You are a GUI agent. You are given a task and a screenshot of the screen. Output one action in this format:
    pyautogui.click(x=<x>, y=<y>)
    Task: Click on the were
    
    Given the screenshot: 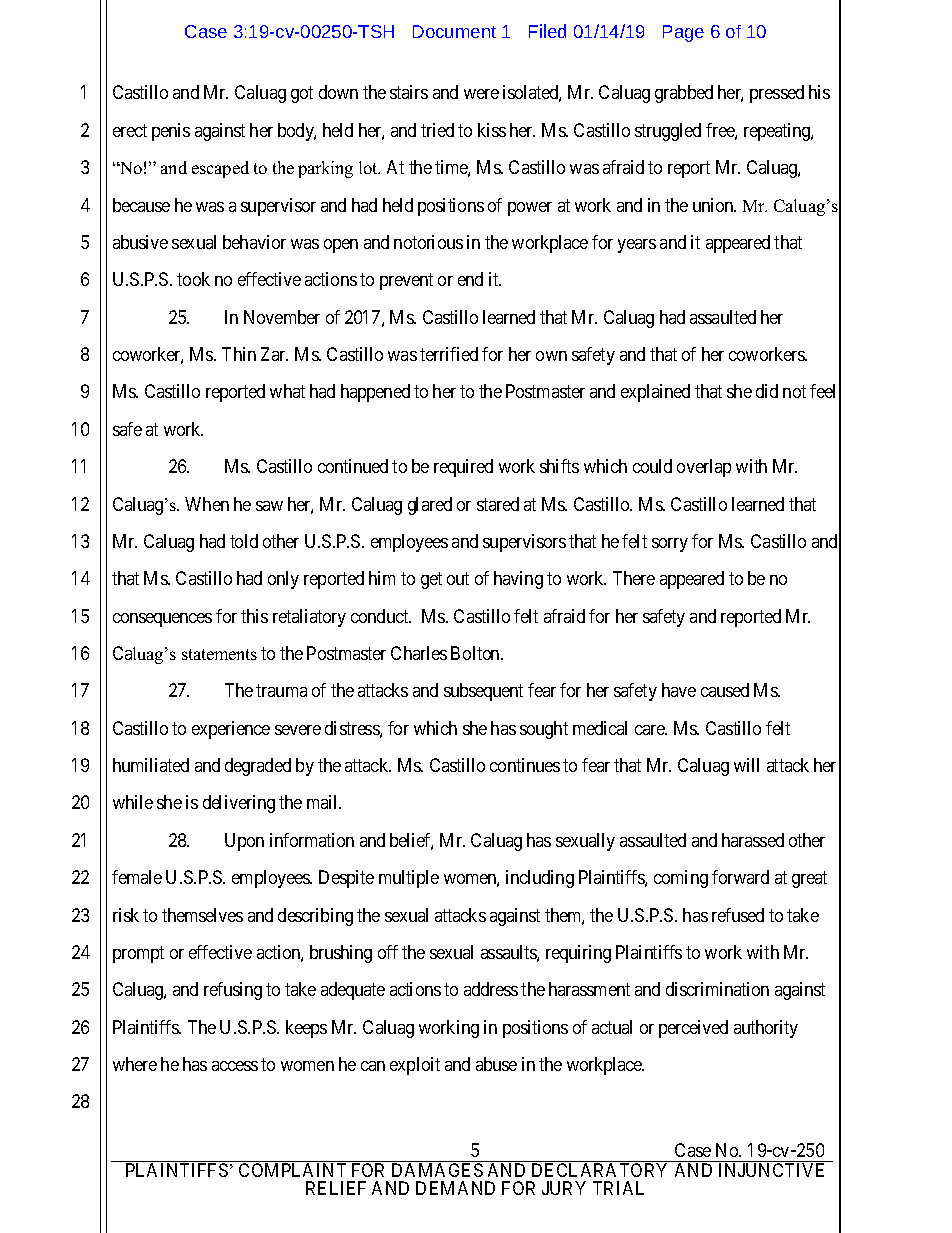 What is the action you would take?
    pyautogui.click(x=481, y=94)
